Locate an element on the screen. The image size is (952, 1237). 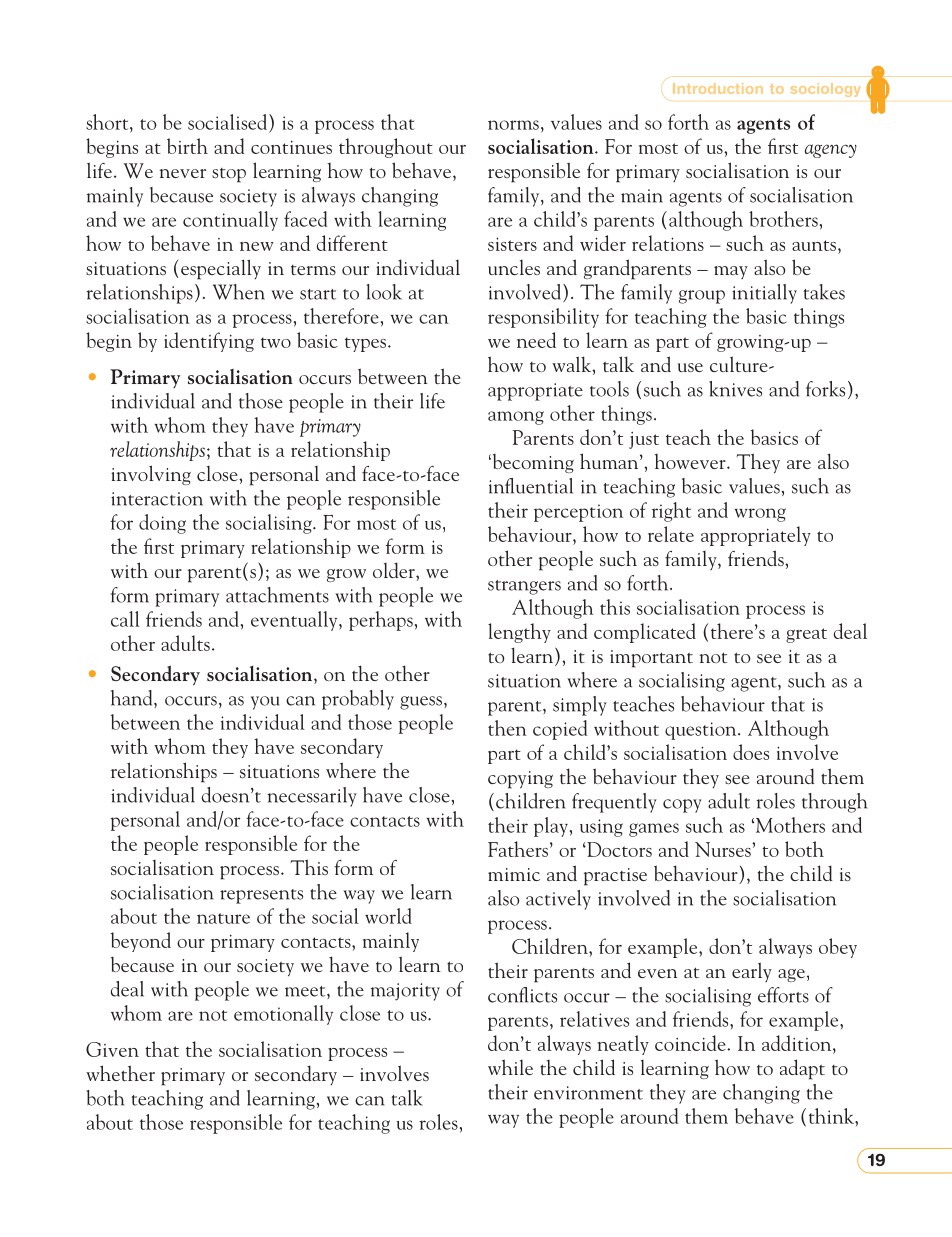
great is located at coordinates (806, 635).
